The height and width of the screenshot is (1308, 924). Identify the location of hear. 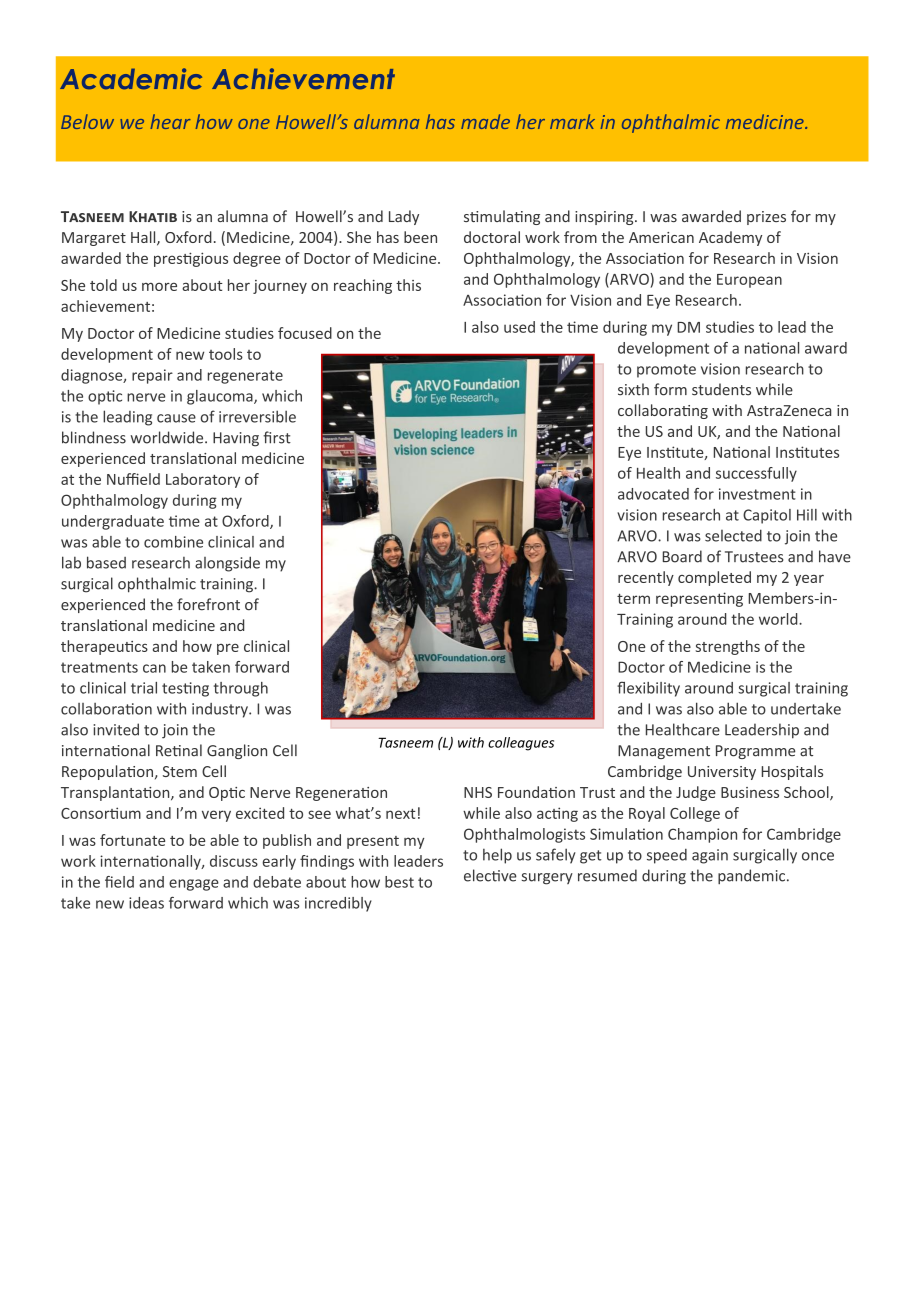
(170, 121).
